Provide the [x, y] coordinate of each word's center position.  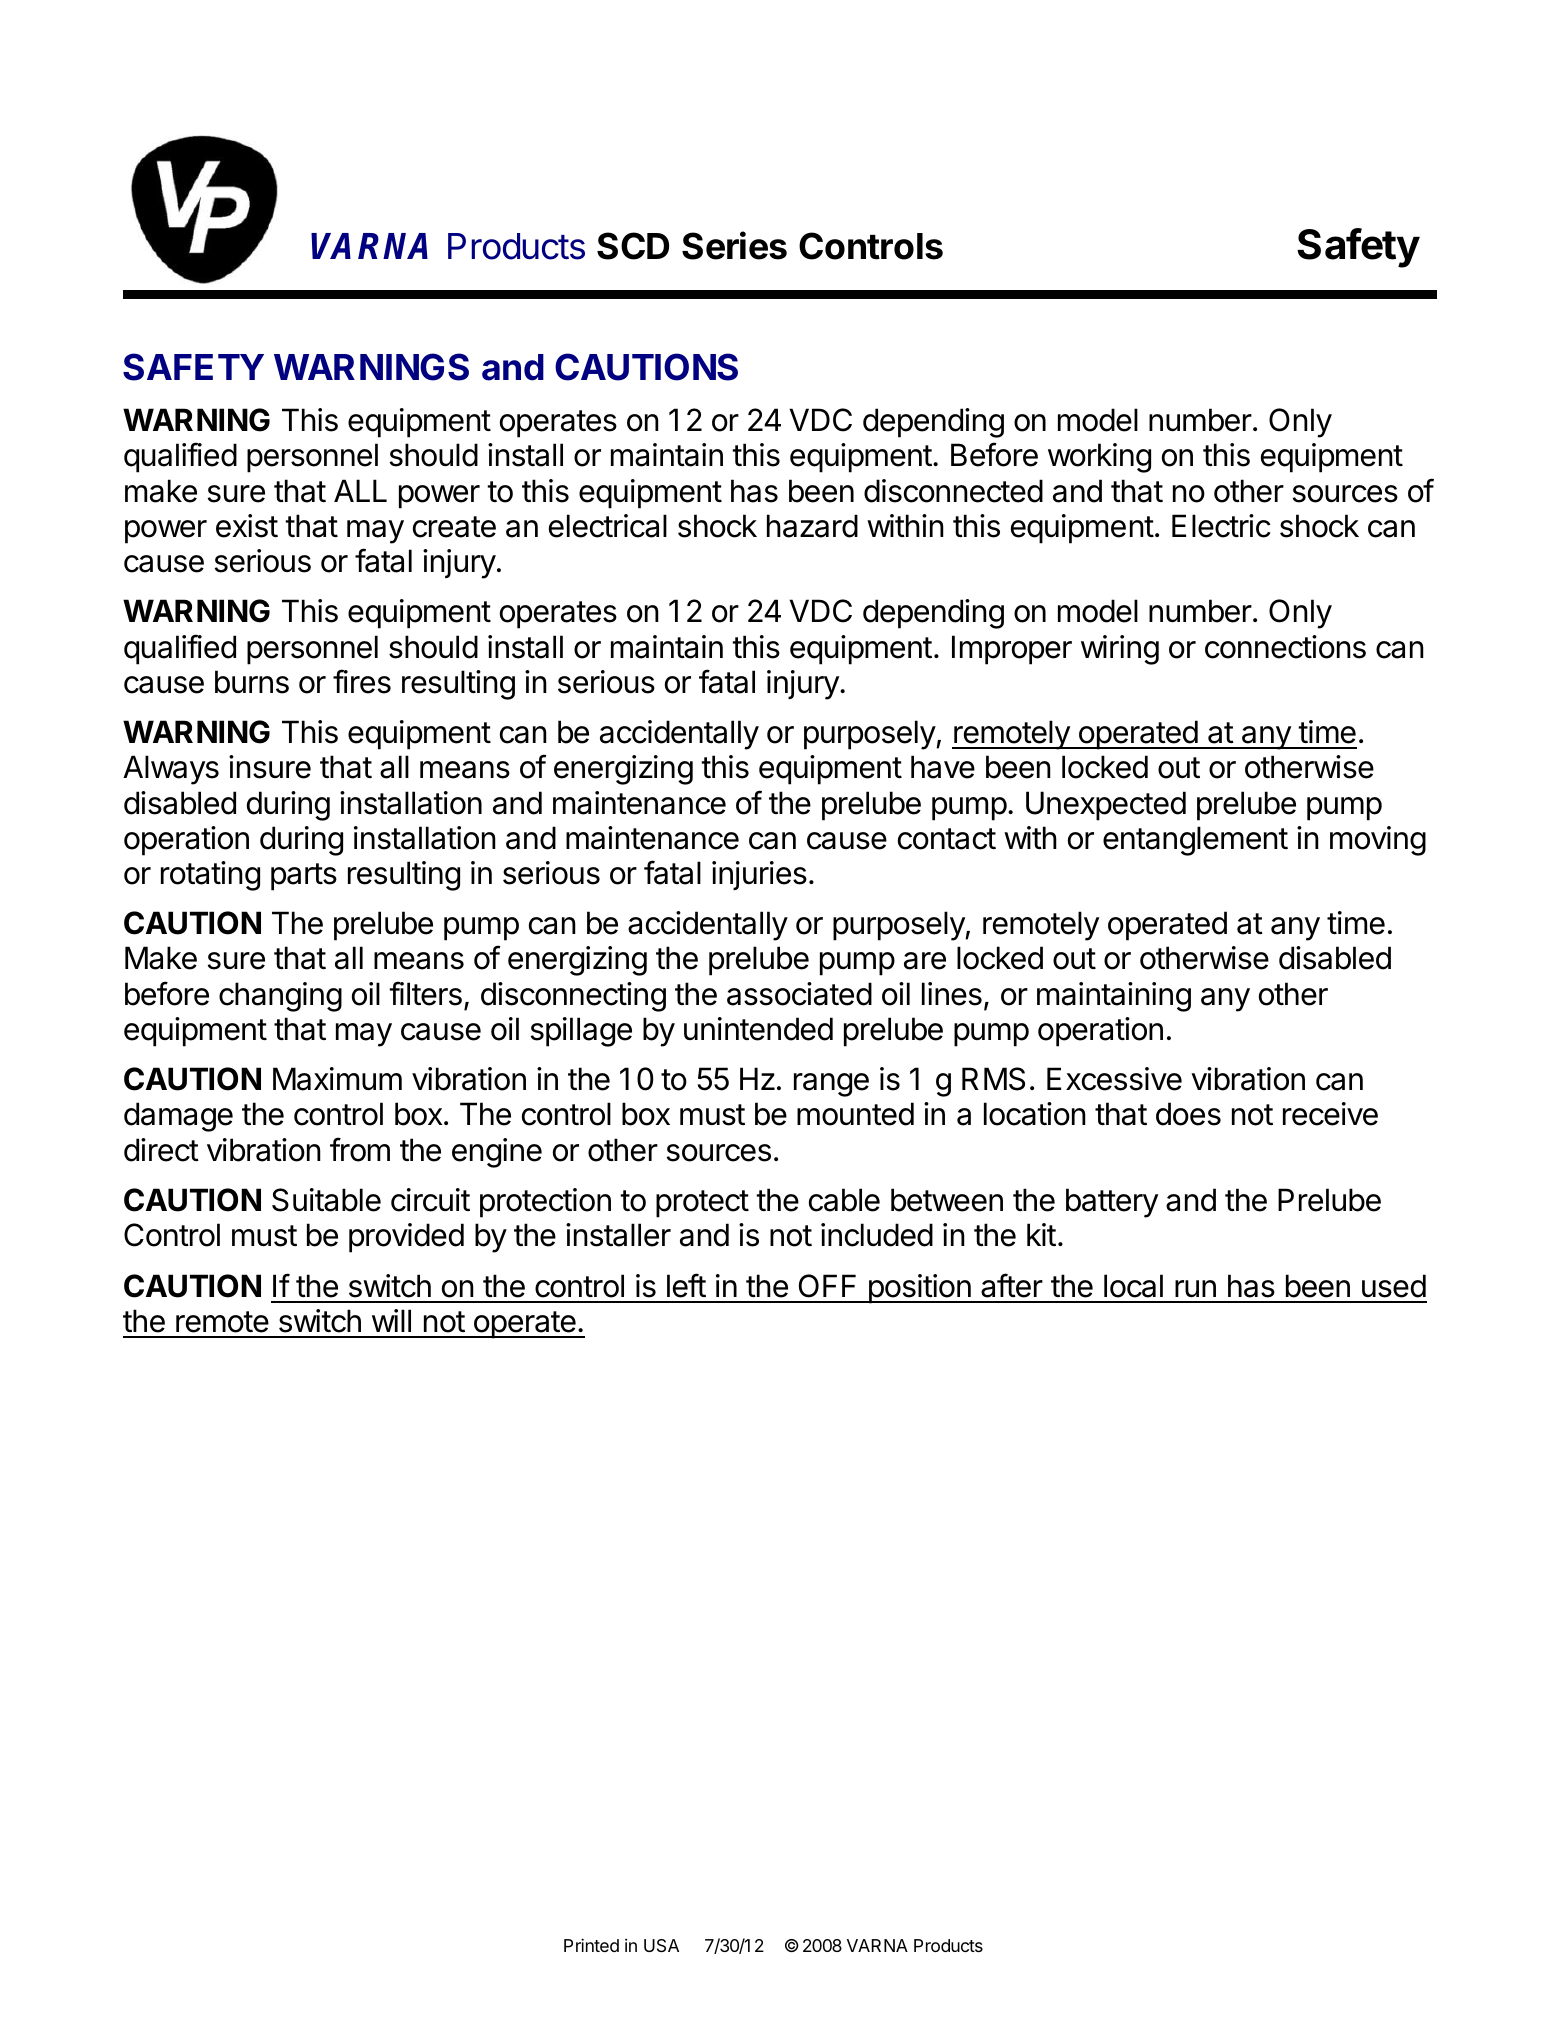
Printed [591, 1945]
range [831, 1085]
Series [734, 245]
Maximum [337, 1079]
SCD [633, 246]
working [1099, 458]
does [1188, 1114]
